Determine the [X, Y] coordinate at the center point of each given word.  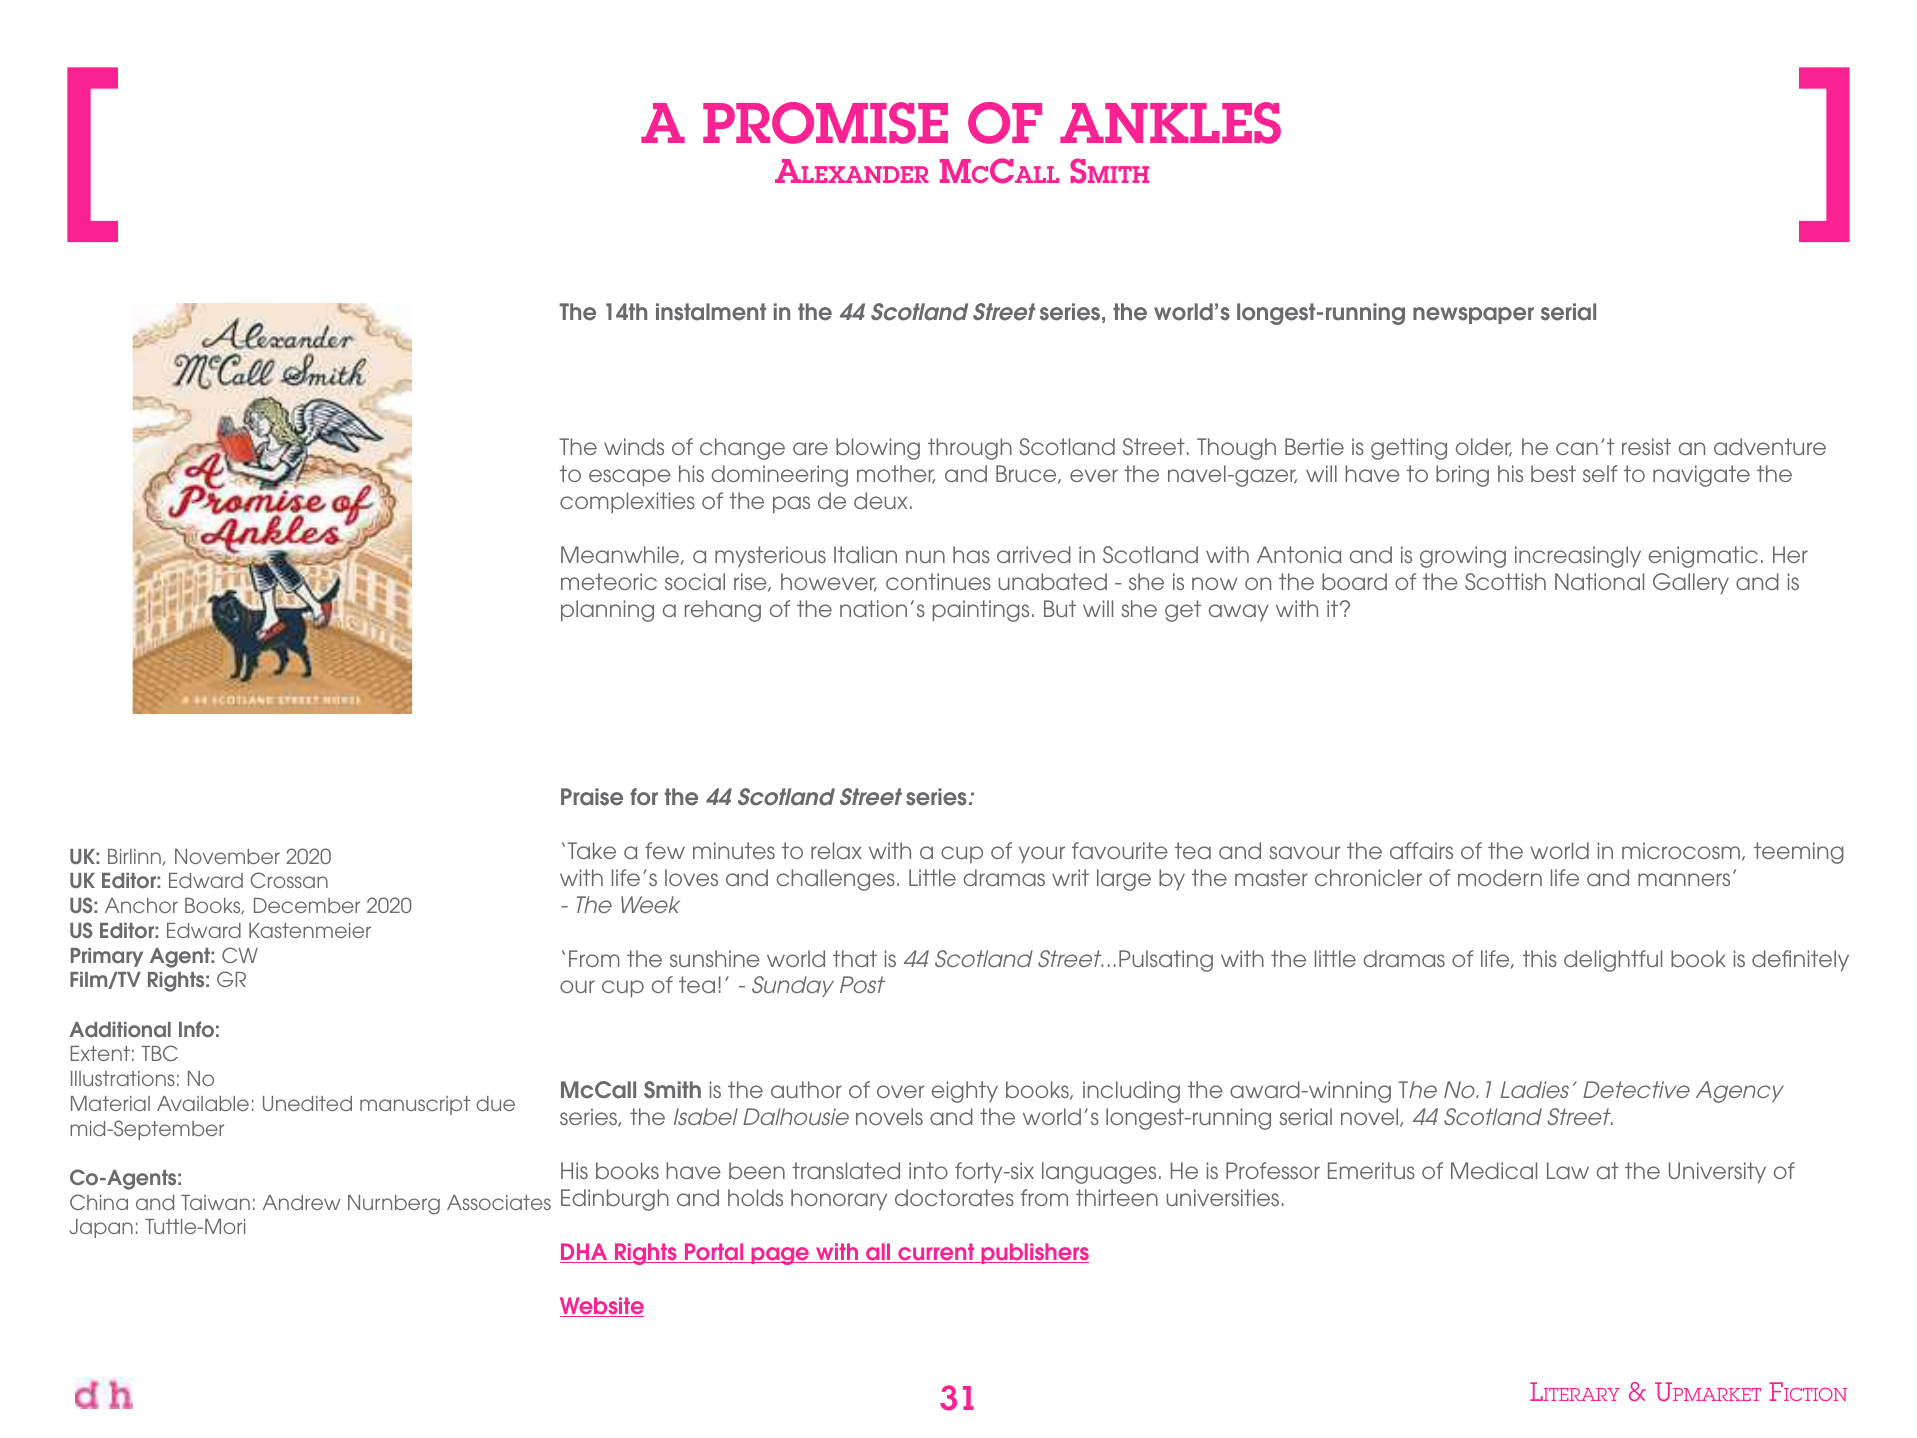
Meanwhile [621, 555]
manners [1684, 879]
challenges [836, 880]
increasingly [1578, 557]
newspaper [1473, 315]
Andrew [302, 1202]
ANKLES [1170, 123]
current [936, 1253]
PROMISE [825, 123]
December [307, 905]
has [971, 554]
